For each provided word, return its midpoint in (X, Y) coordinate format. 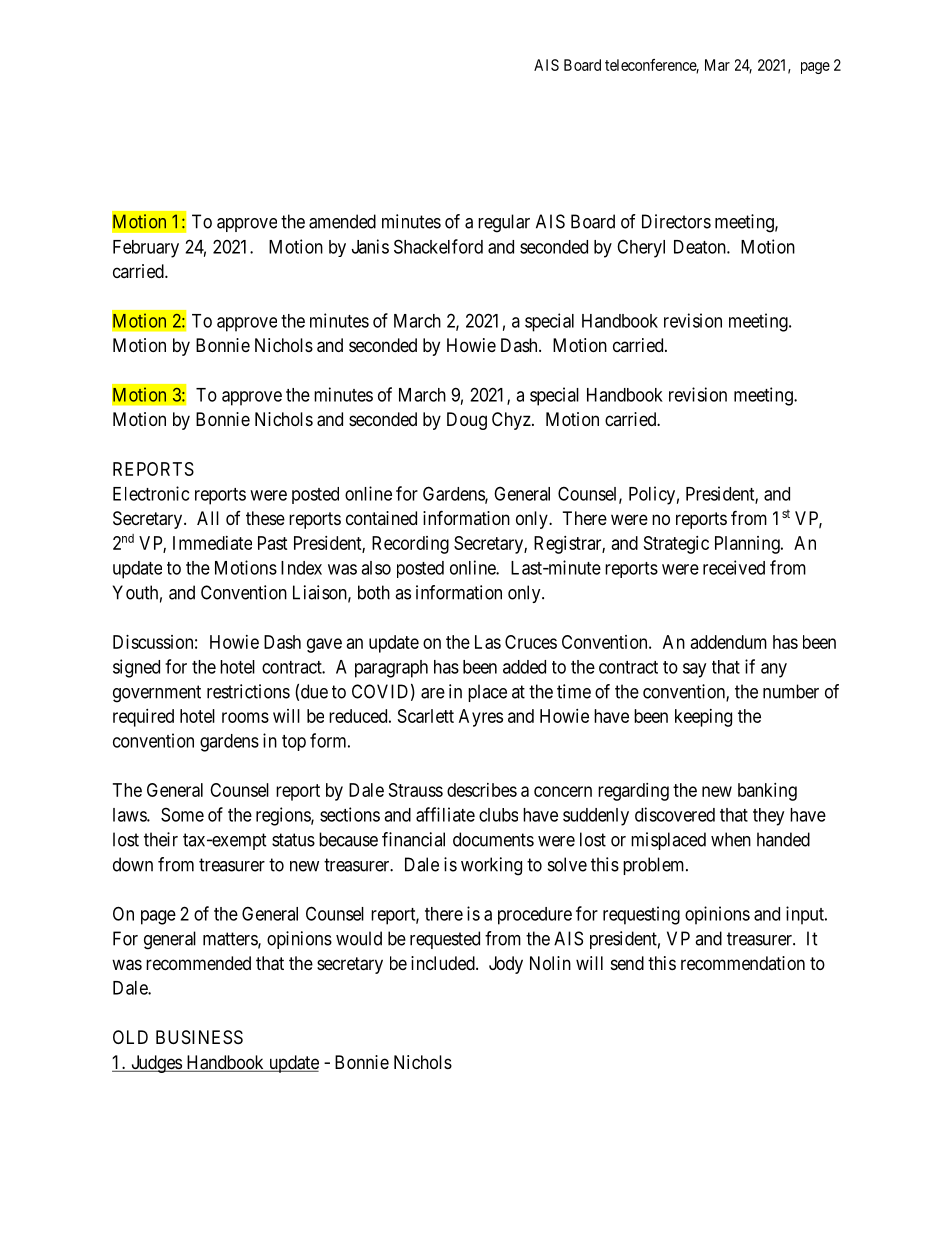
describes (482, 790)
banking (767, 792)
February (146, 249)
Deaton (701, 247)
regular (504, 223)
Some (182, 814)
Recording (410, 545)
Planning (748, 545)
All (208, 518)
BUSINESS (199, 1037)
